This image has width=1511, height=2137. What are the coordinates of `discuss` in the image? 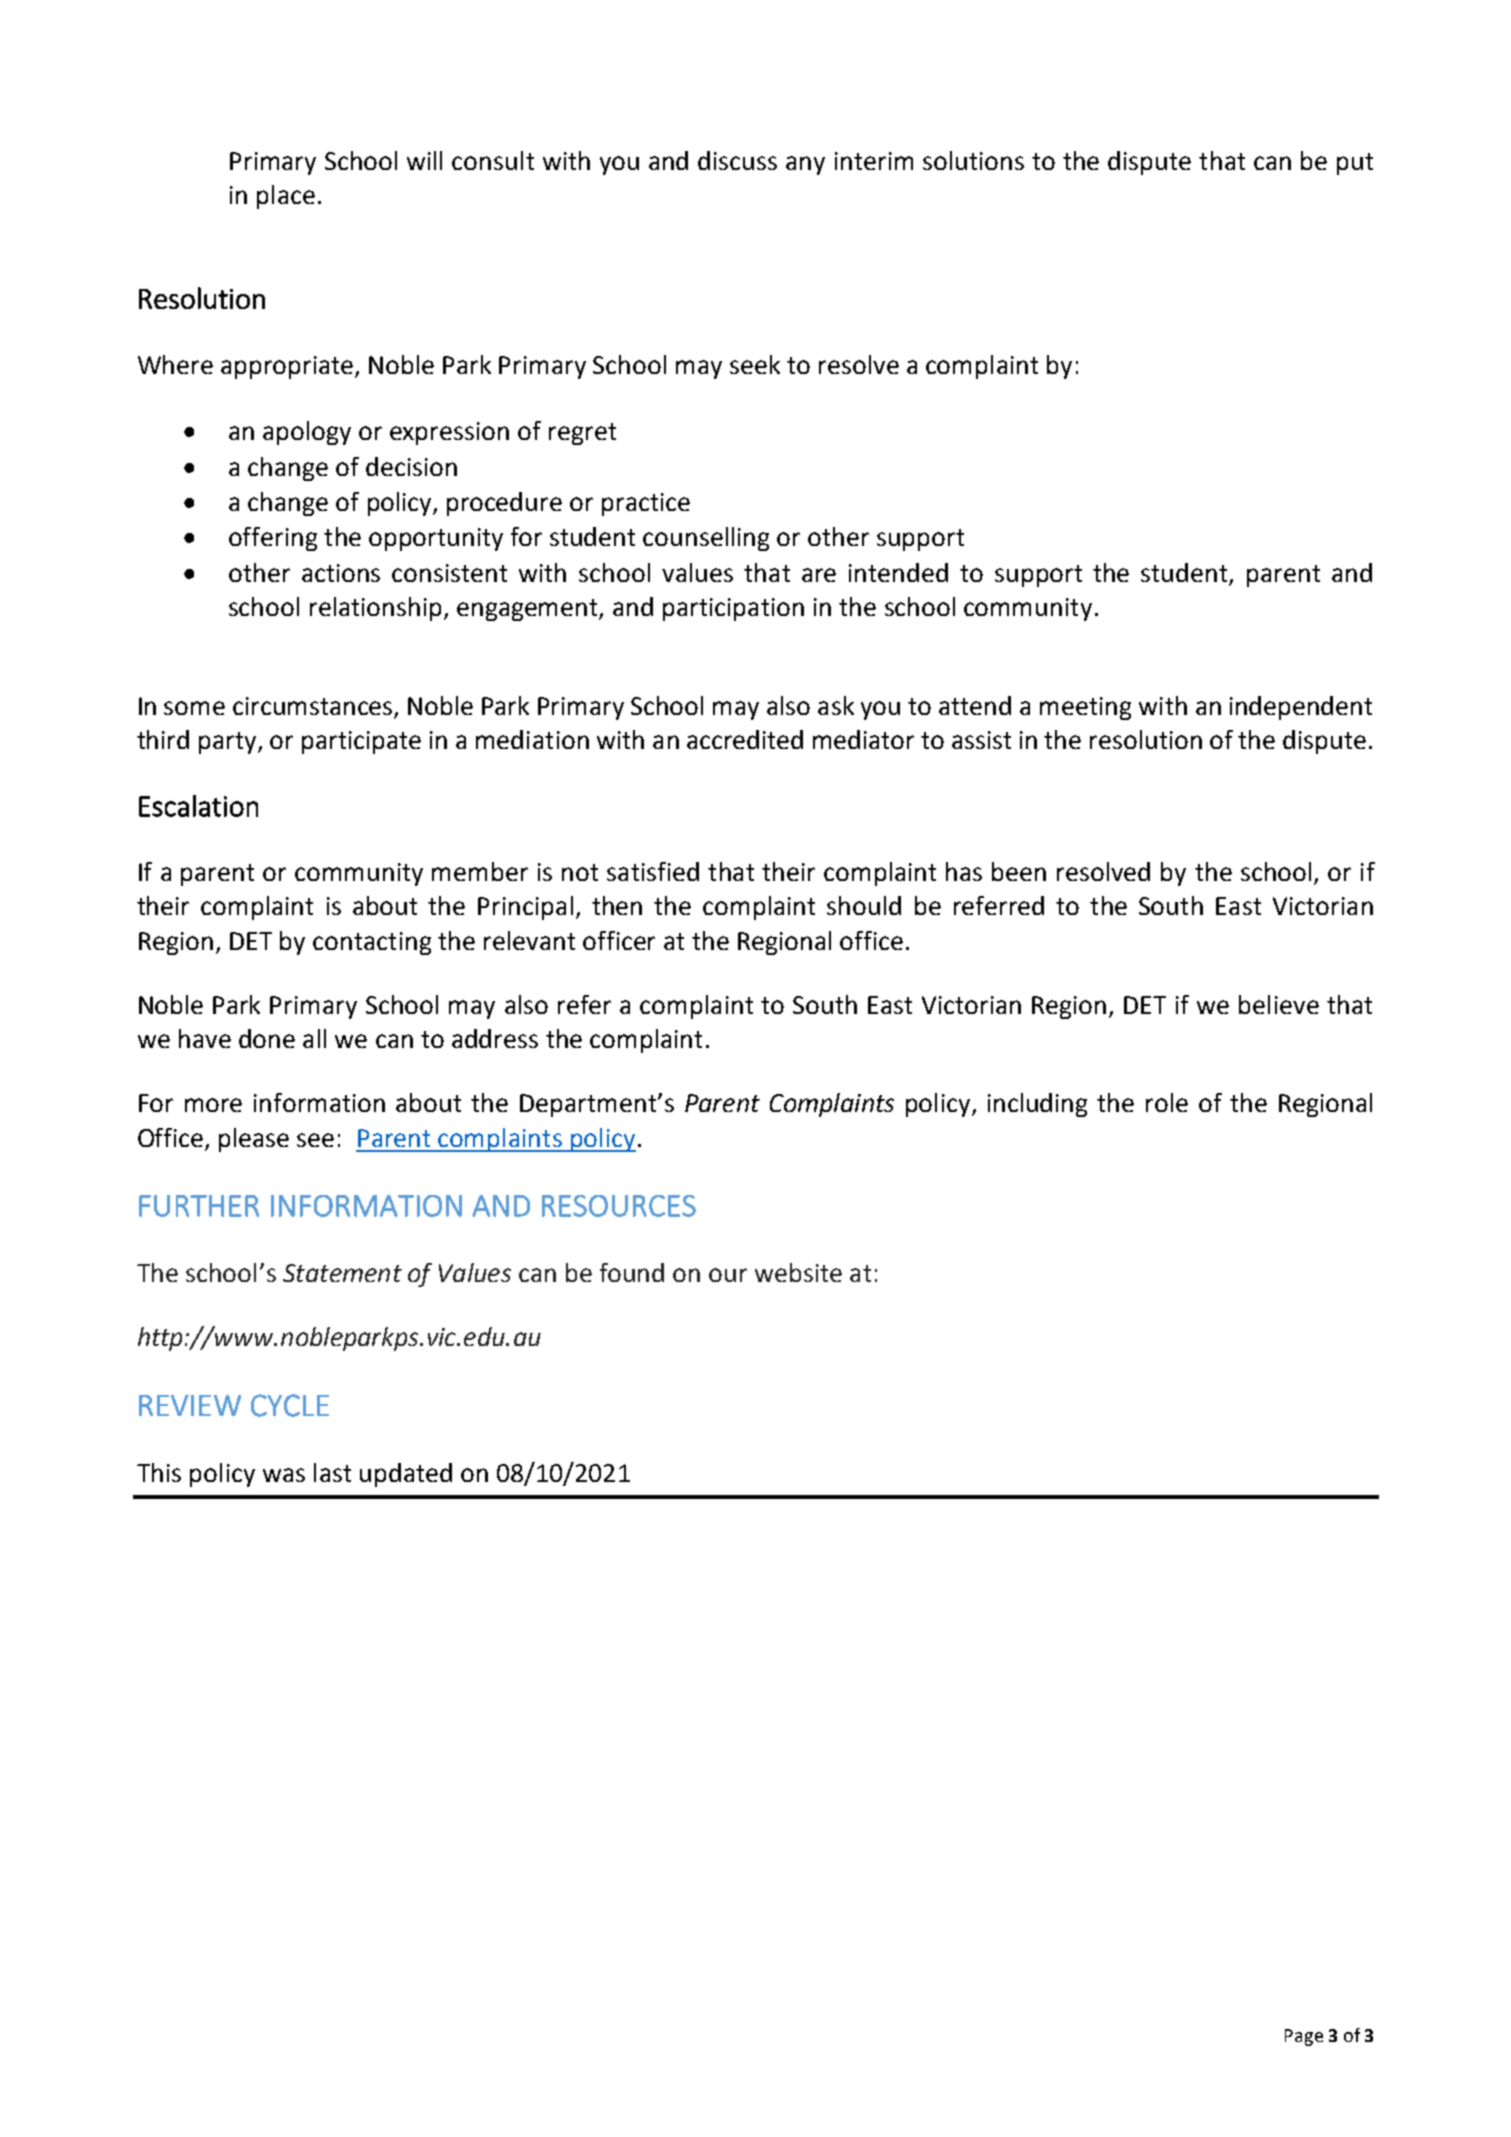 It's located at (737, 160).
